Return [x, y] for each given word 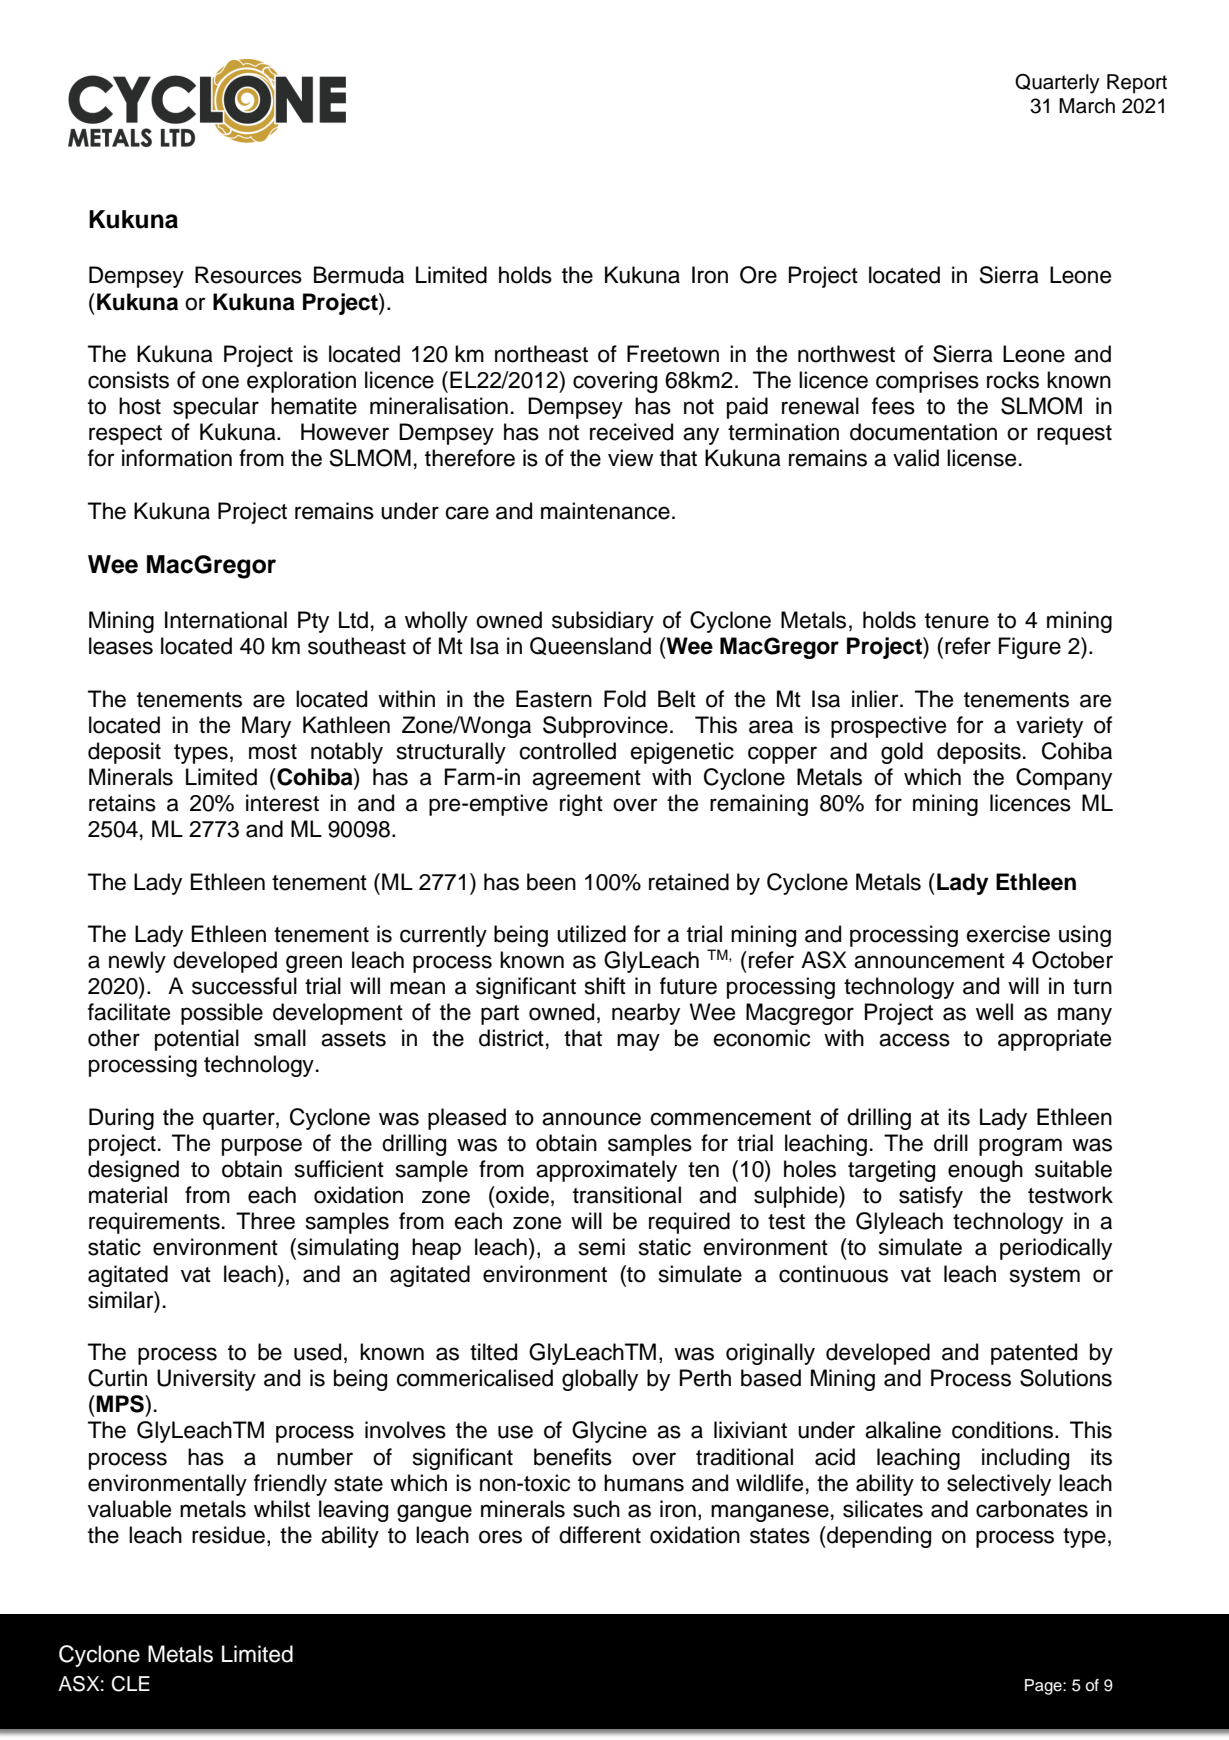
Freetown [673, 354]
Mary [266, 727]
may [638, 1042]
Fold [625, 699]
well [994, 1012]
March [1087, 106]
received [631, 432]
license [981, 458]
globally [600, 1380]
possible [222, 1014]
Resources [248, 275]
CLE [130, 1684]
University [206, 1380]
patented [1034, 1354]
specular [216, 408]
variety [1049, 727]
